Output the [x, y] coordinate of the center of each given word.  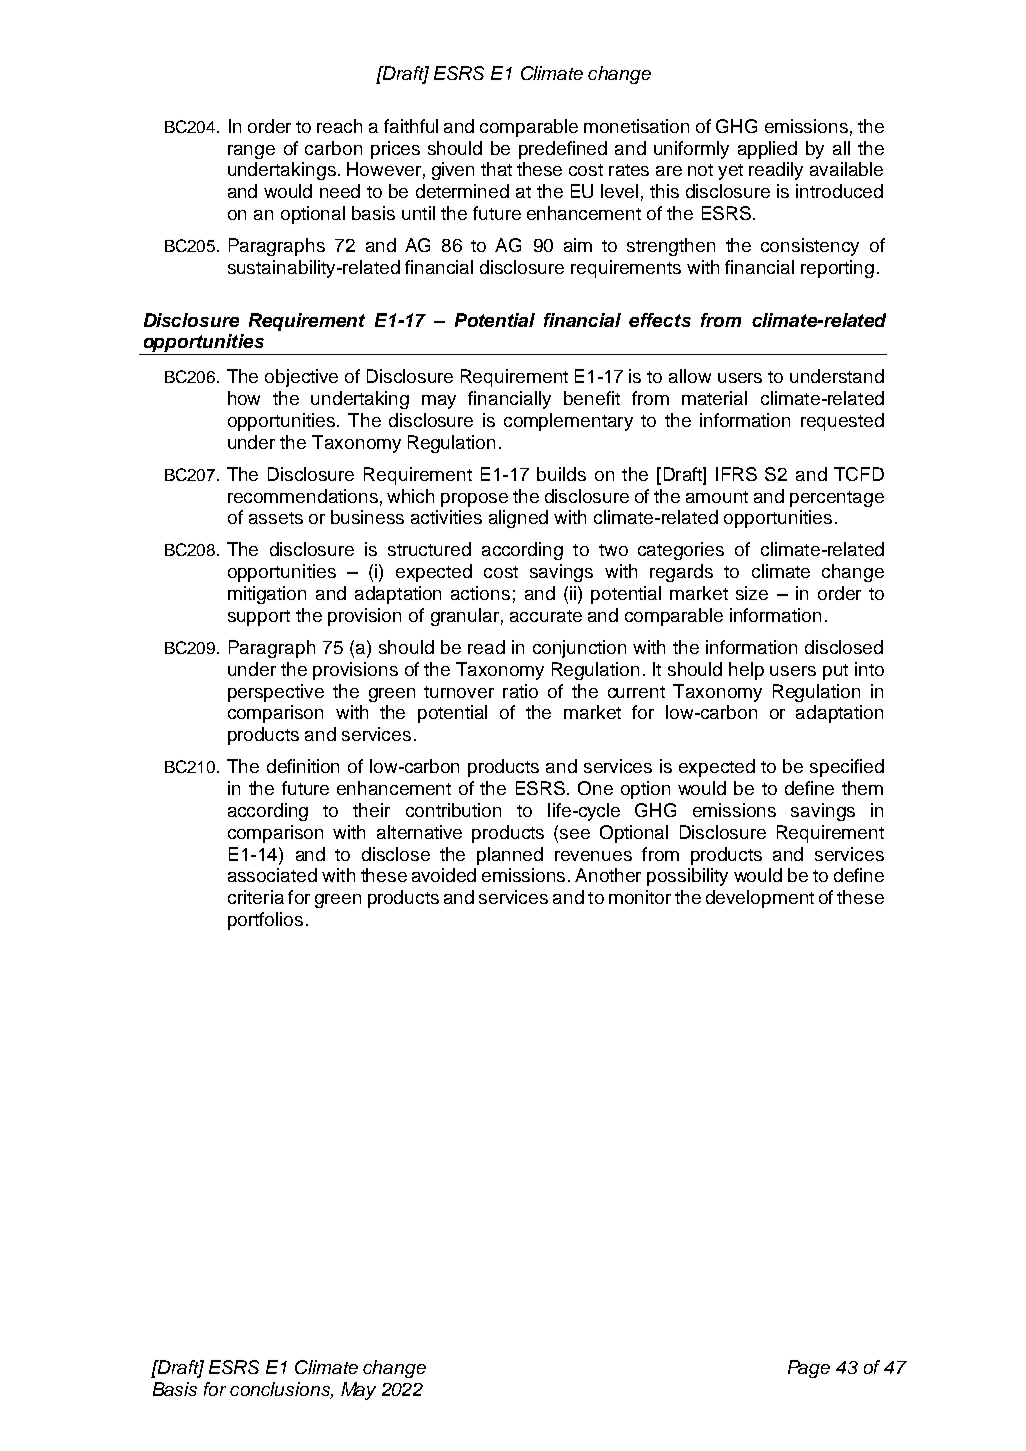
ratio [520, 691]
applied [767, 150]
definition [303, 766]
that [496, 169]
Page [809, 1369]
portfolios [265, 921]
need [340, 191]
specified [847, 768]
